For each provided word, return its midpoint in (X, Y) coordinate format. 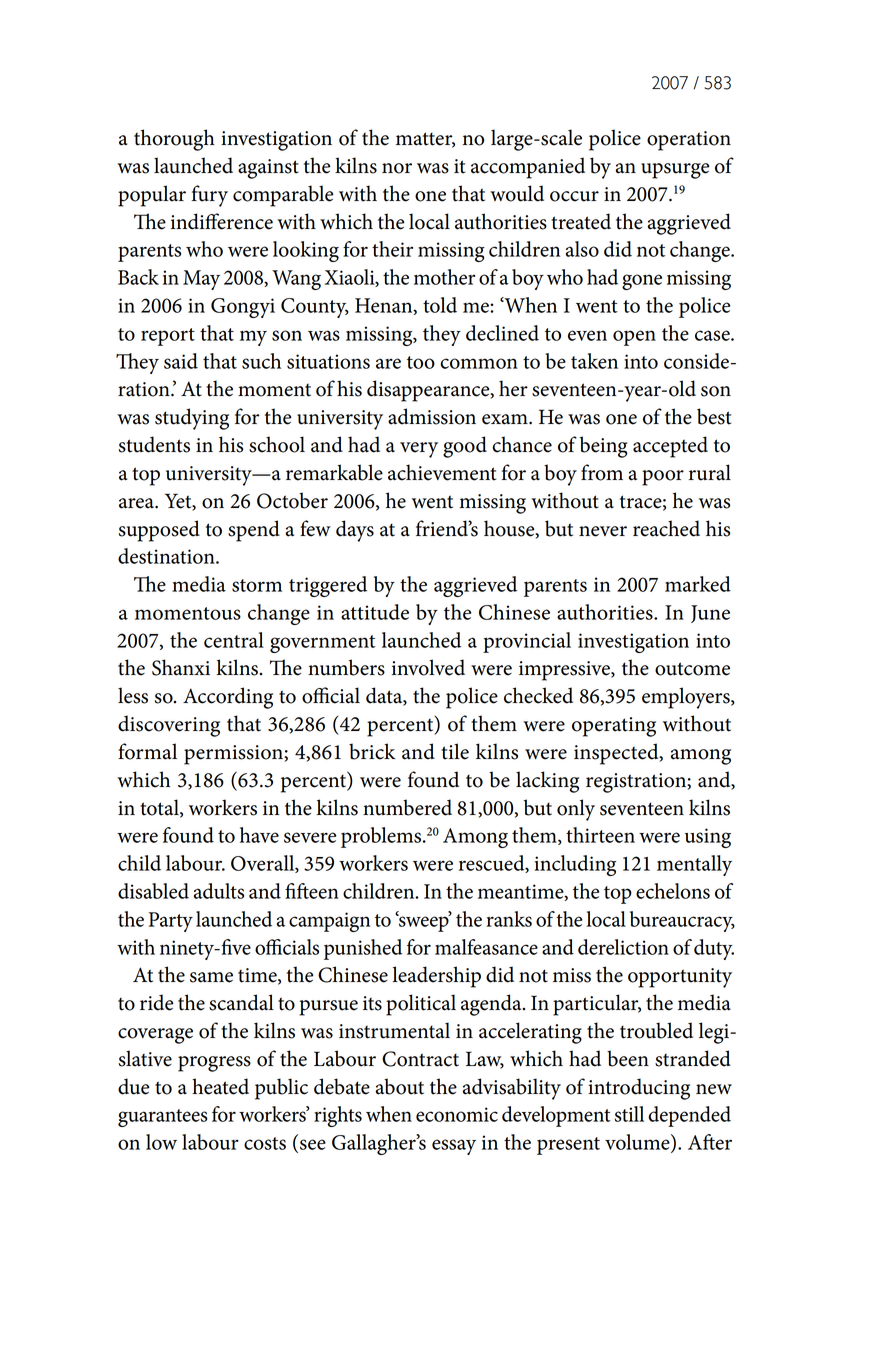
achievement (442, 472)
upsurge (675, 171)
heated (220, 1086)
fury (209, 196)
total (160, 808)
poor (663, 478)
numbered (407, 807)
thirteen (600, 835)
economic (457, 1114)
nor (397, 168)
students (154, 444)
